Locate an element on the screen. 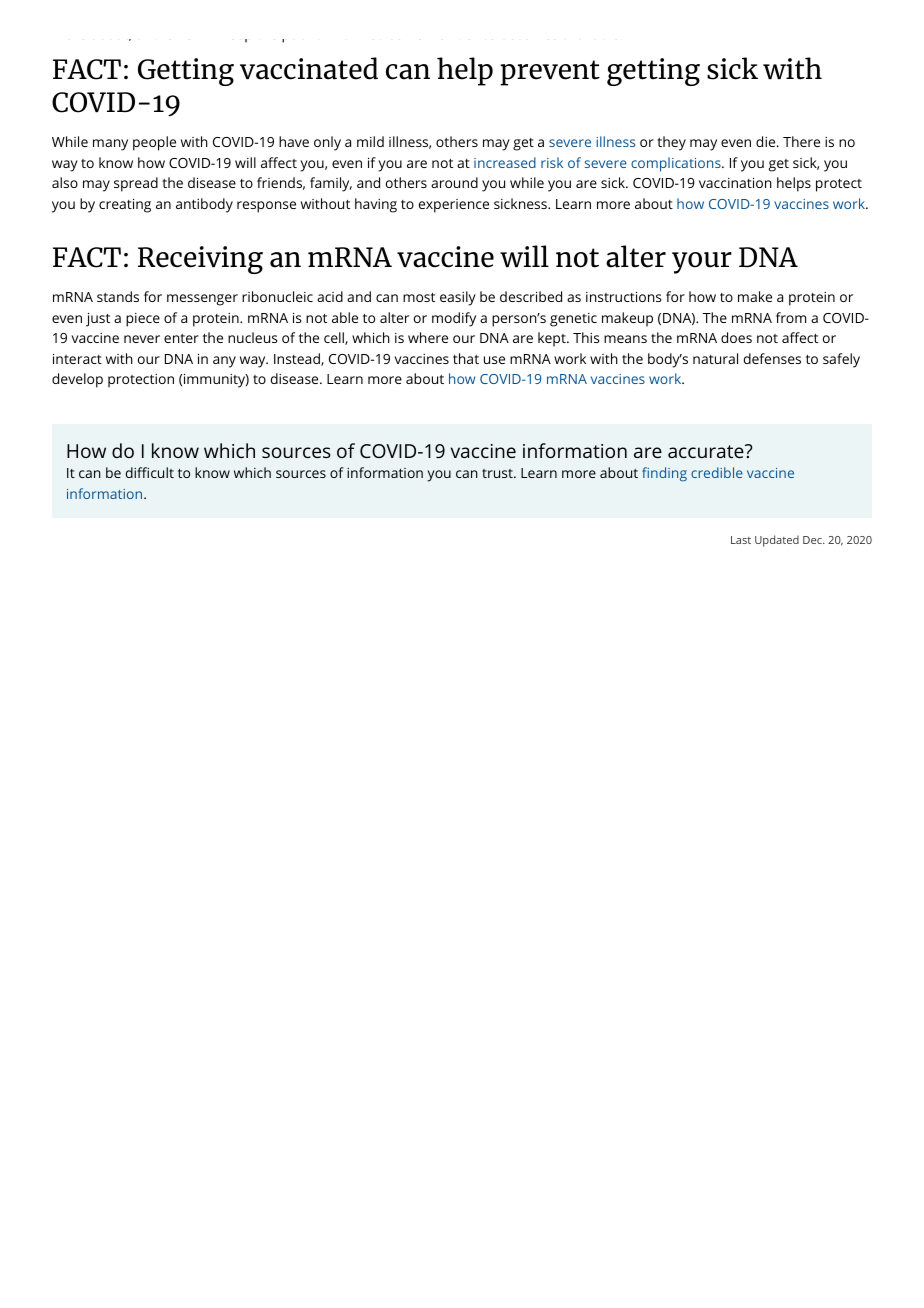 This screenshot has height=1308, width=924. experience is located at coordinates (454, 206).
